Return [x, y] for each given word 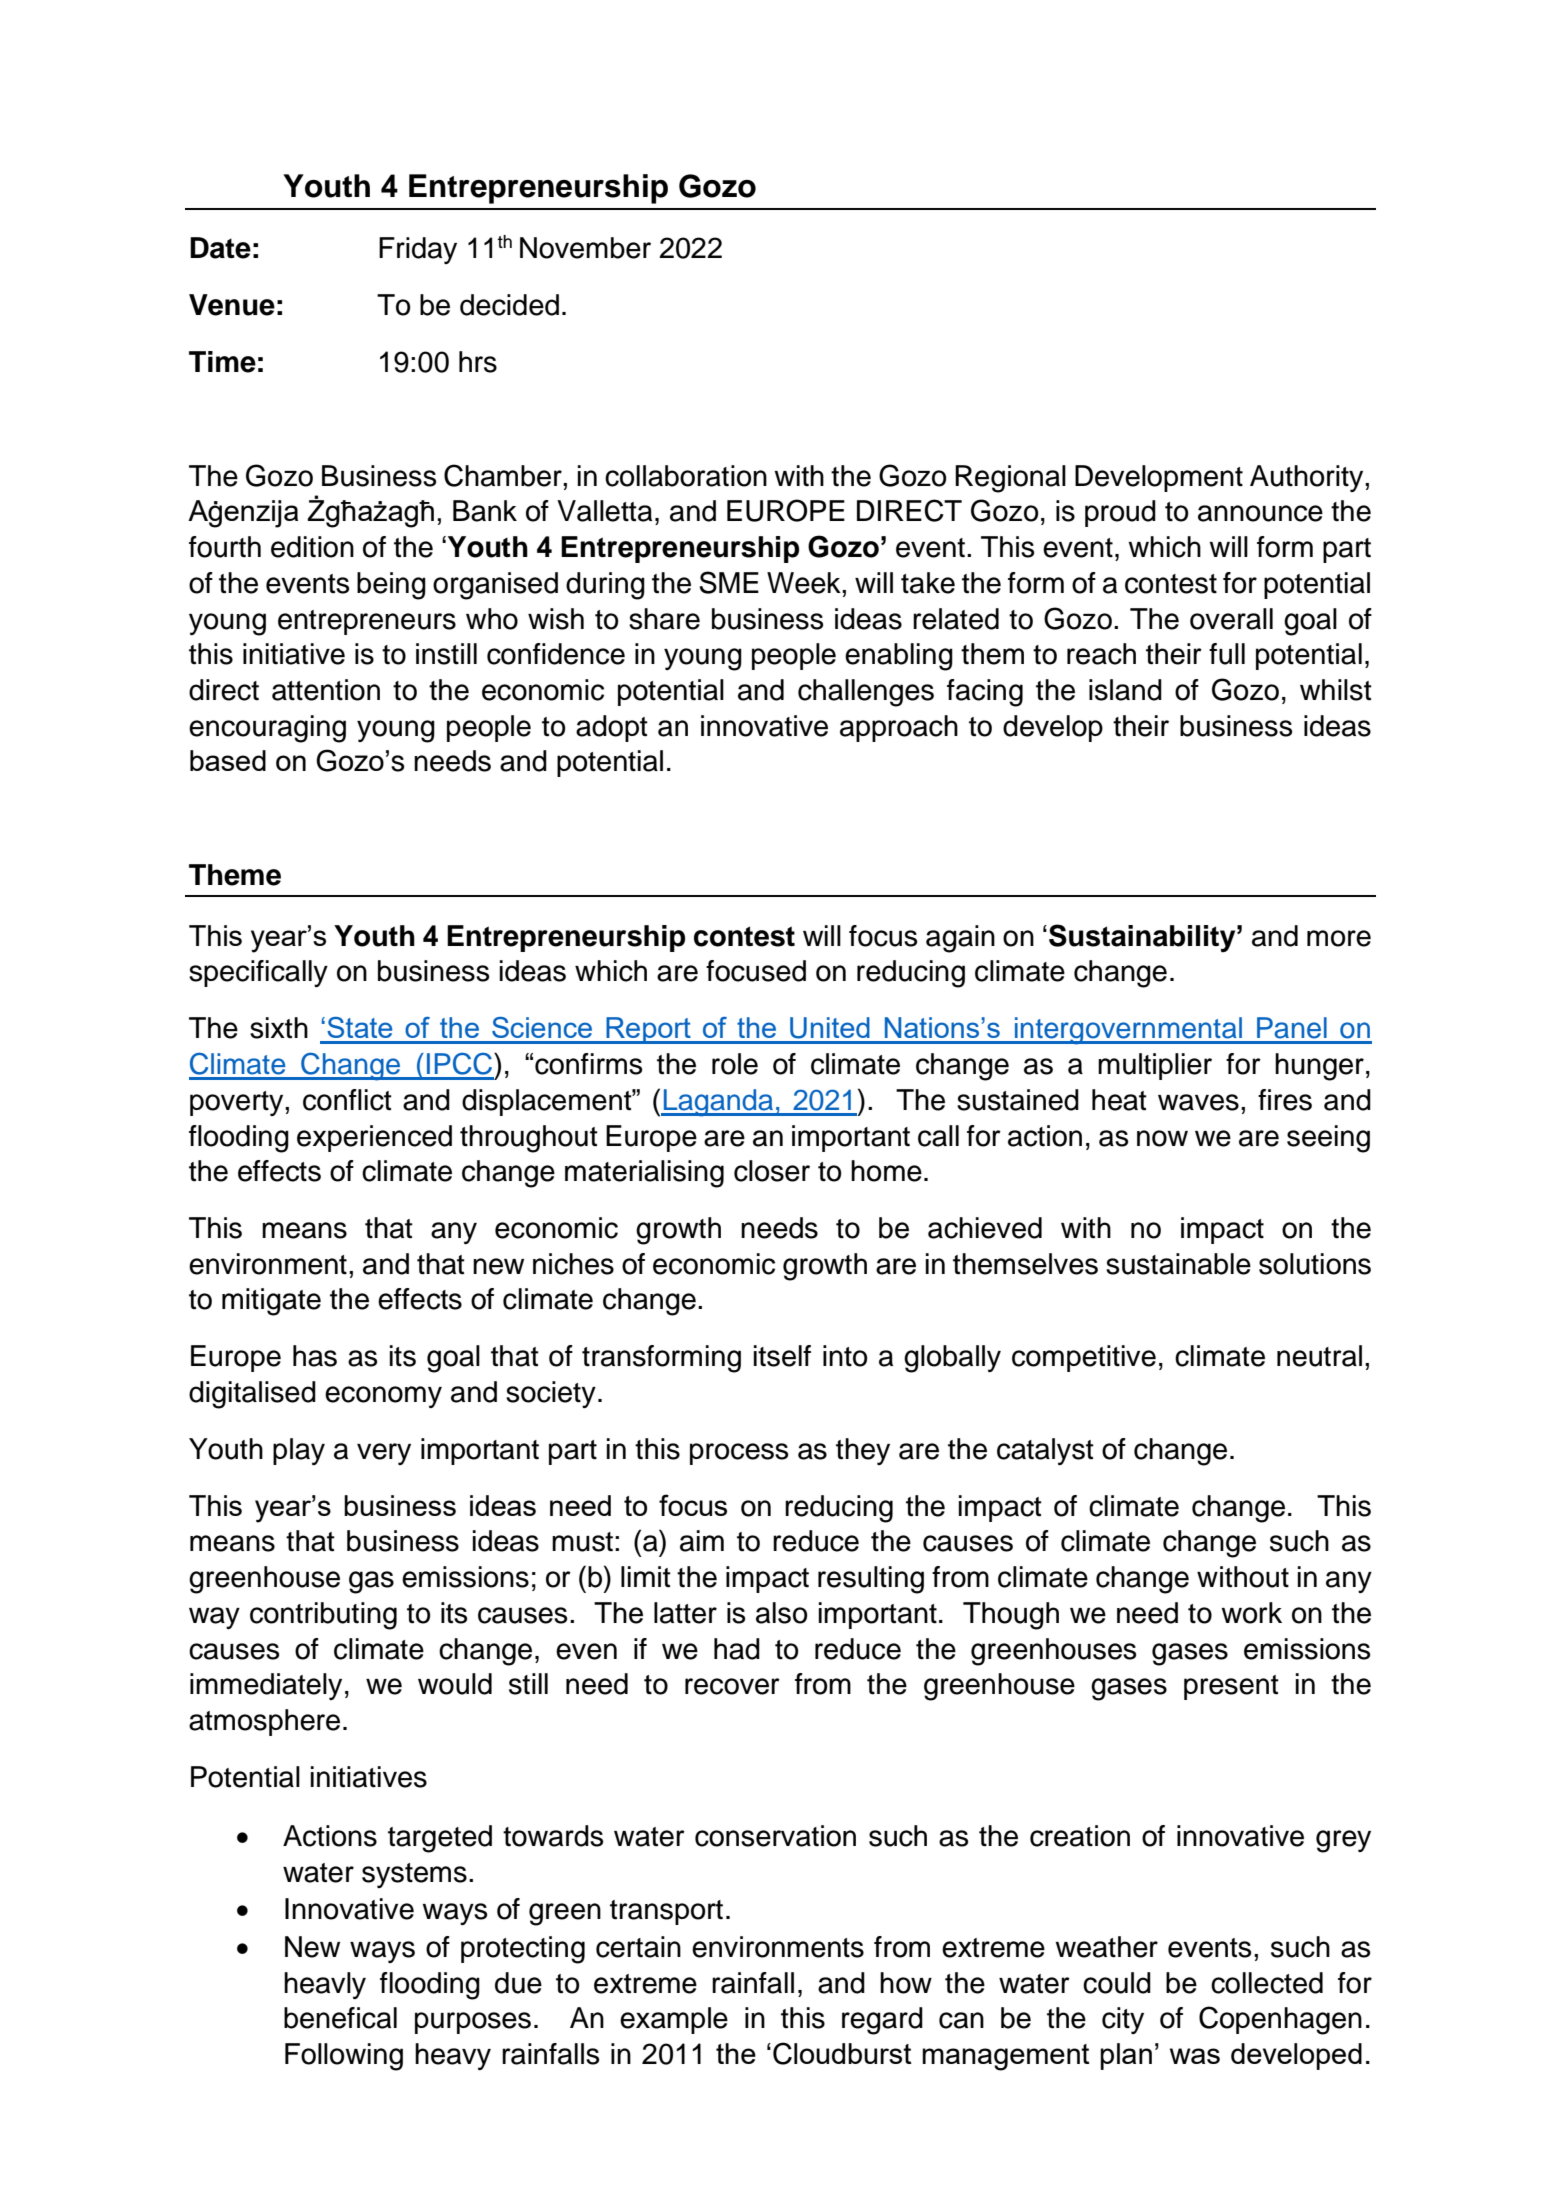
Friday [418, 250]
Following [344, 2057]
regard [882, 2021]
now [1162, 1138]
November [585, 248]
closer [772, 1171]
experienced [374, 1138]
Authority [1308, 478]
